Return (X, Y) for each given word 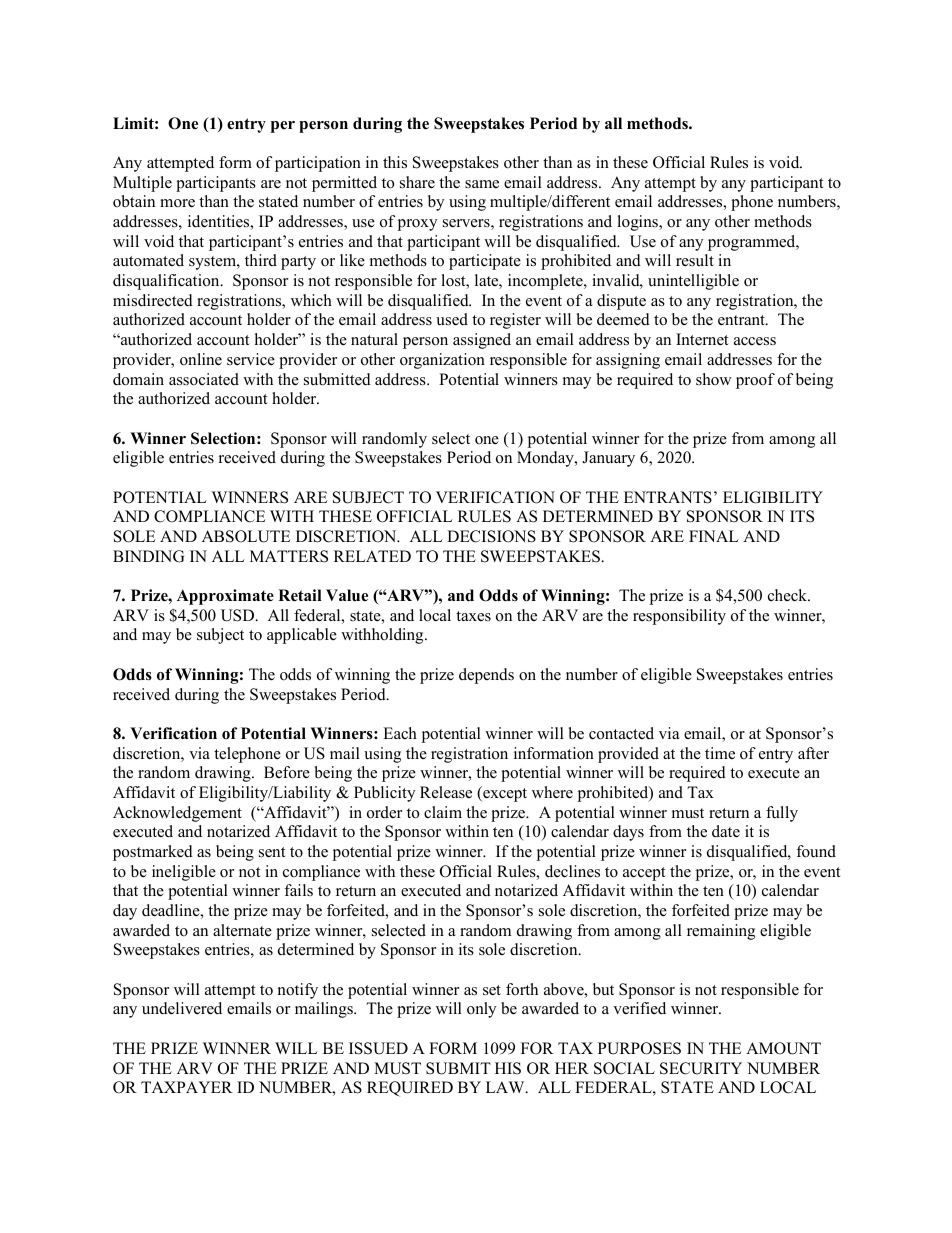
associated (204, 379)
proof (755, 381)
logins (638, 223)
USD (239, 615)
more (177, 203)
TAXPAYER (187, 1087)
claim (443, 812)
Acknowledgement (177, 814)
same (482, 184)
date (726, 831)
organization (442, 361)
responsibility (679, 617)
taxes (473, 616)
